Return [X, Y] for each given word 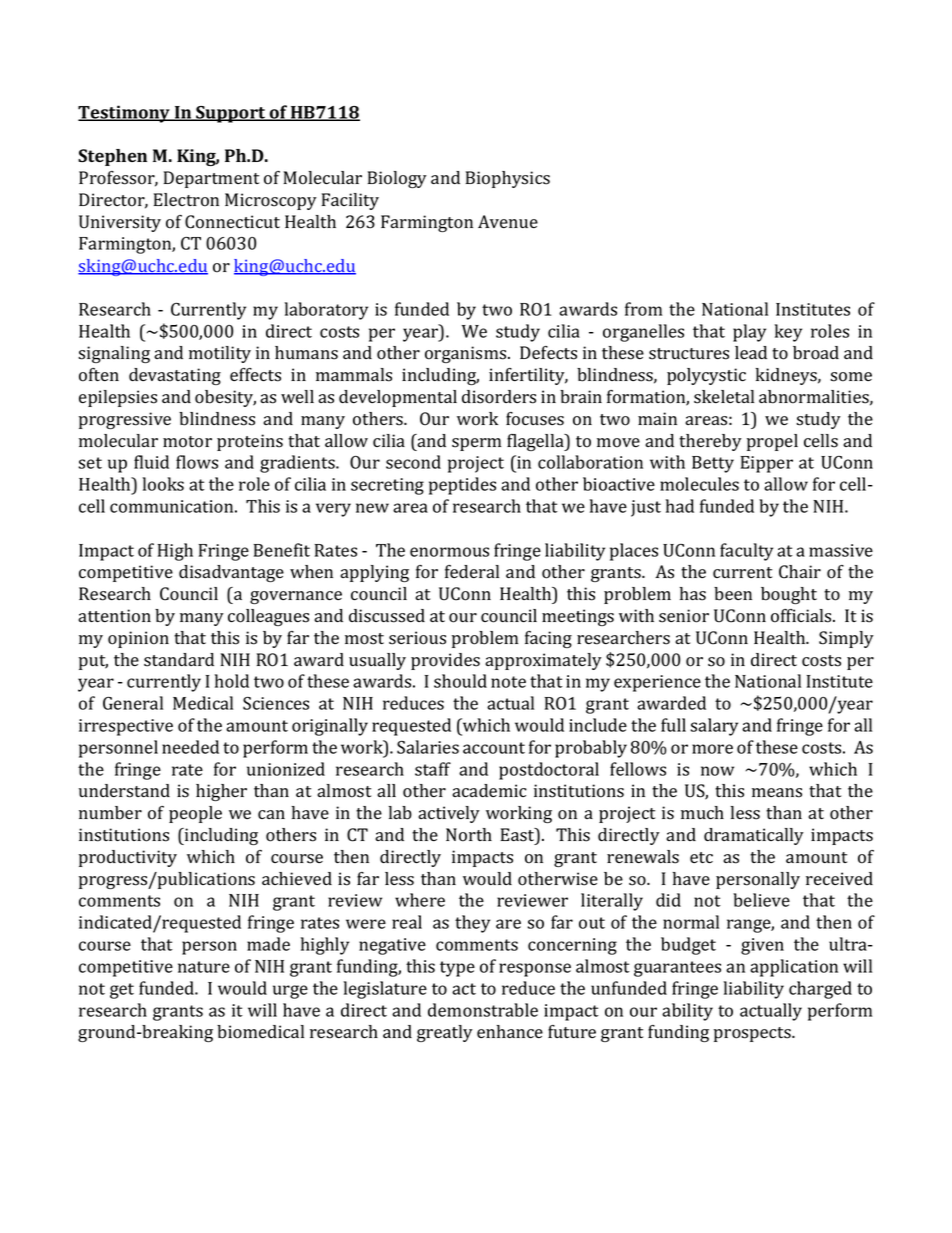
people [195, 814]
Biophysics [508, 179]
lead [751, 352]
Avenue [508, 221]
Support [231, 114]
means [777, 793]
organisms [467, 354]
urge [290, 992]
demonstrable [483, 1010]
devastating [175, 376]
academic [489, 790]
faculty [746, 552]
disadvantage [231, 573]
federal [472, 571]
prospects [753, 1034]
